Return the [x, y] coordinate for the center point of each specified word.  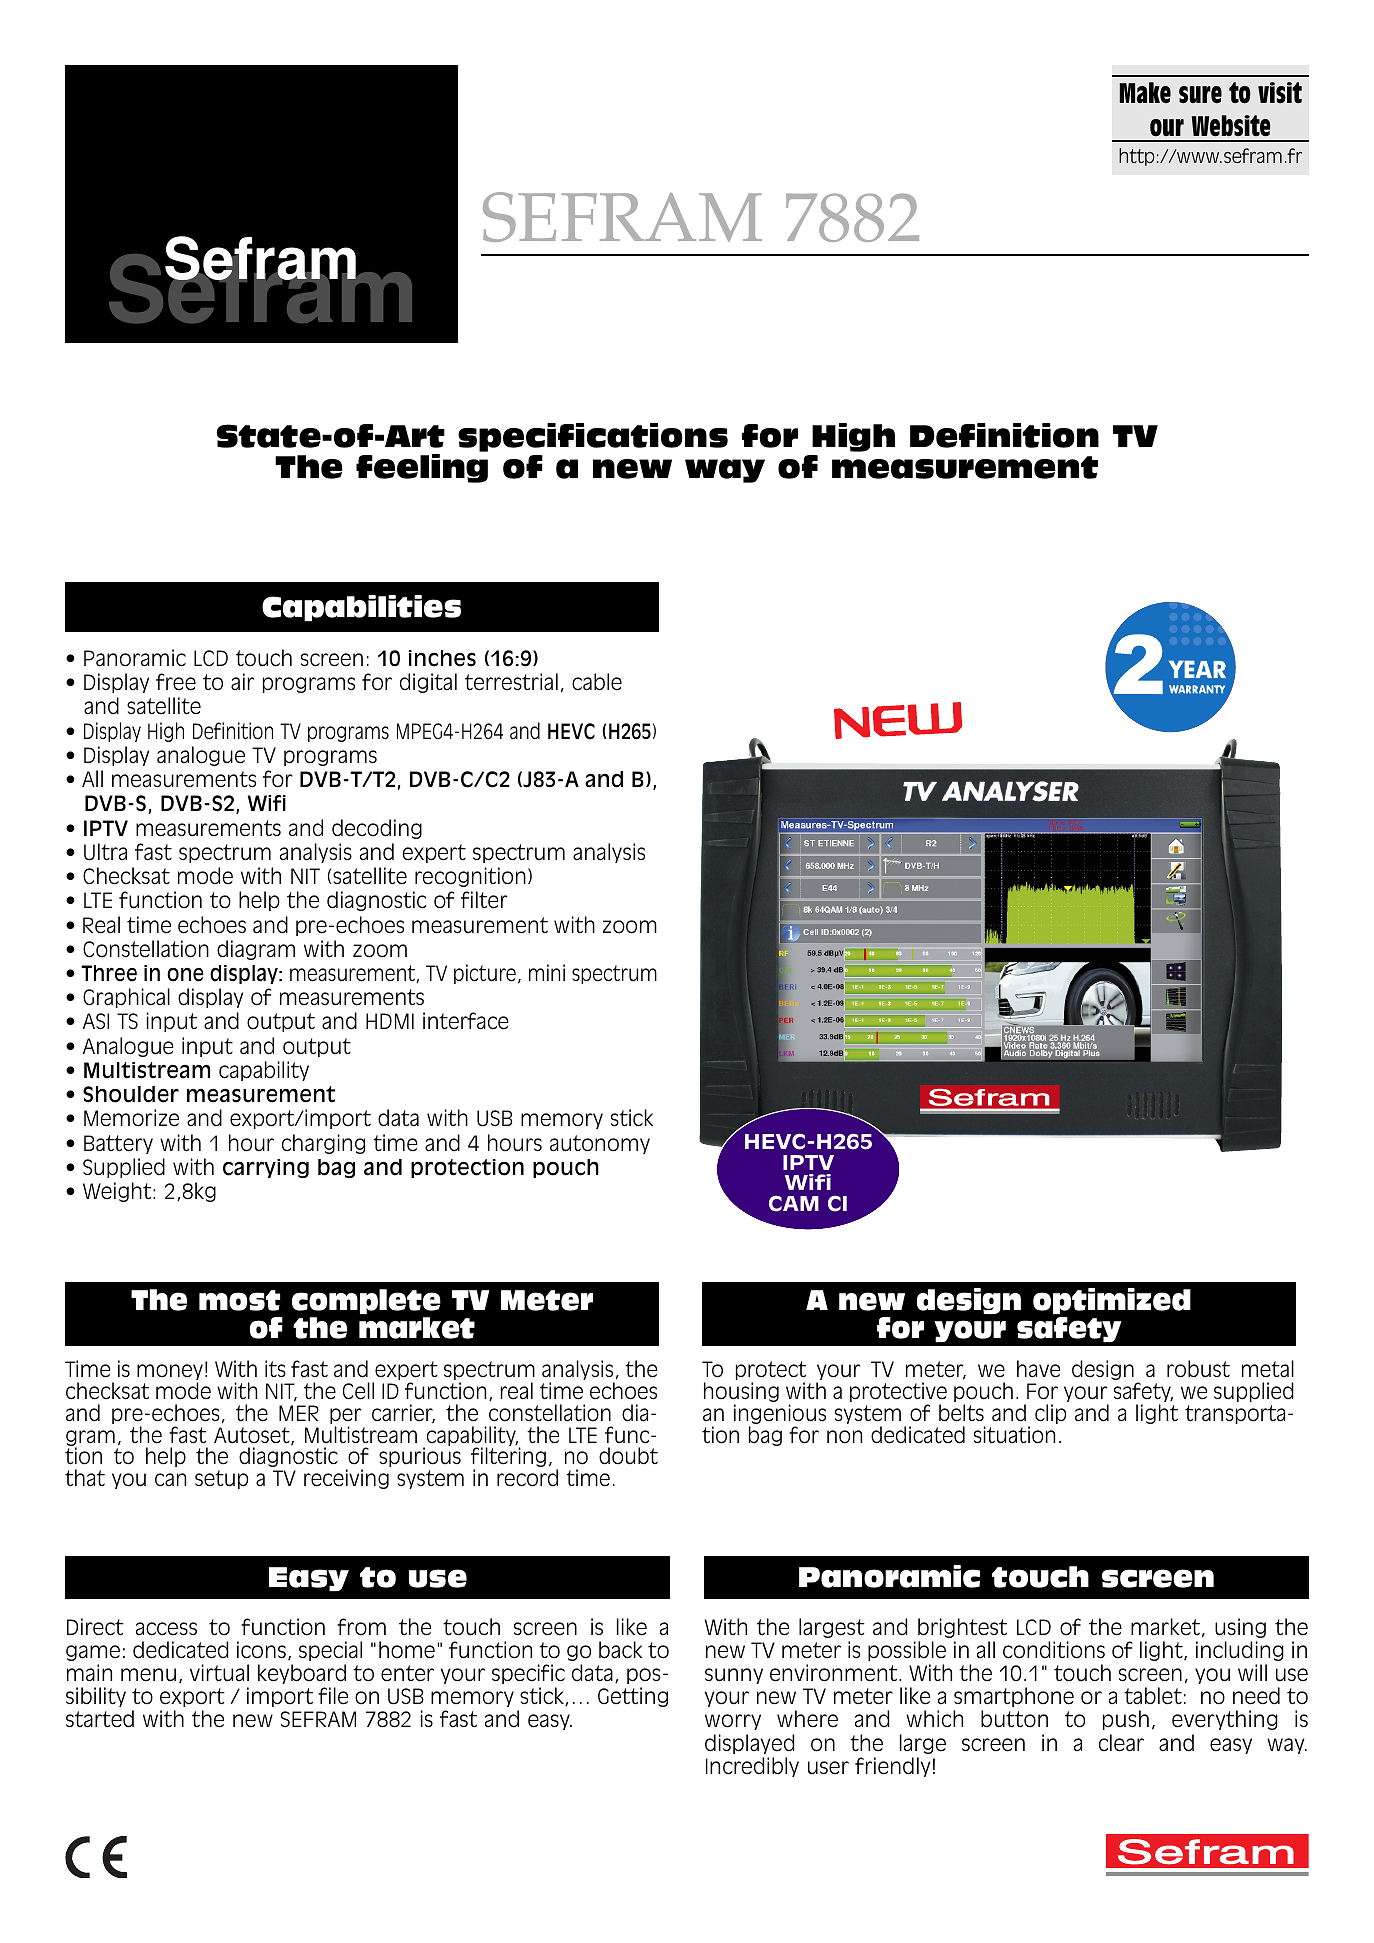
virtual [219, 1673]
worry [733, 1722]
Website [1231, 126]
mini [547, 972]
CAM [794, 1204]
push [1126, 1720]
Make [1145, 92]
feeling [422, 468]
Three [109, 973]
